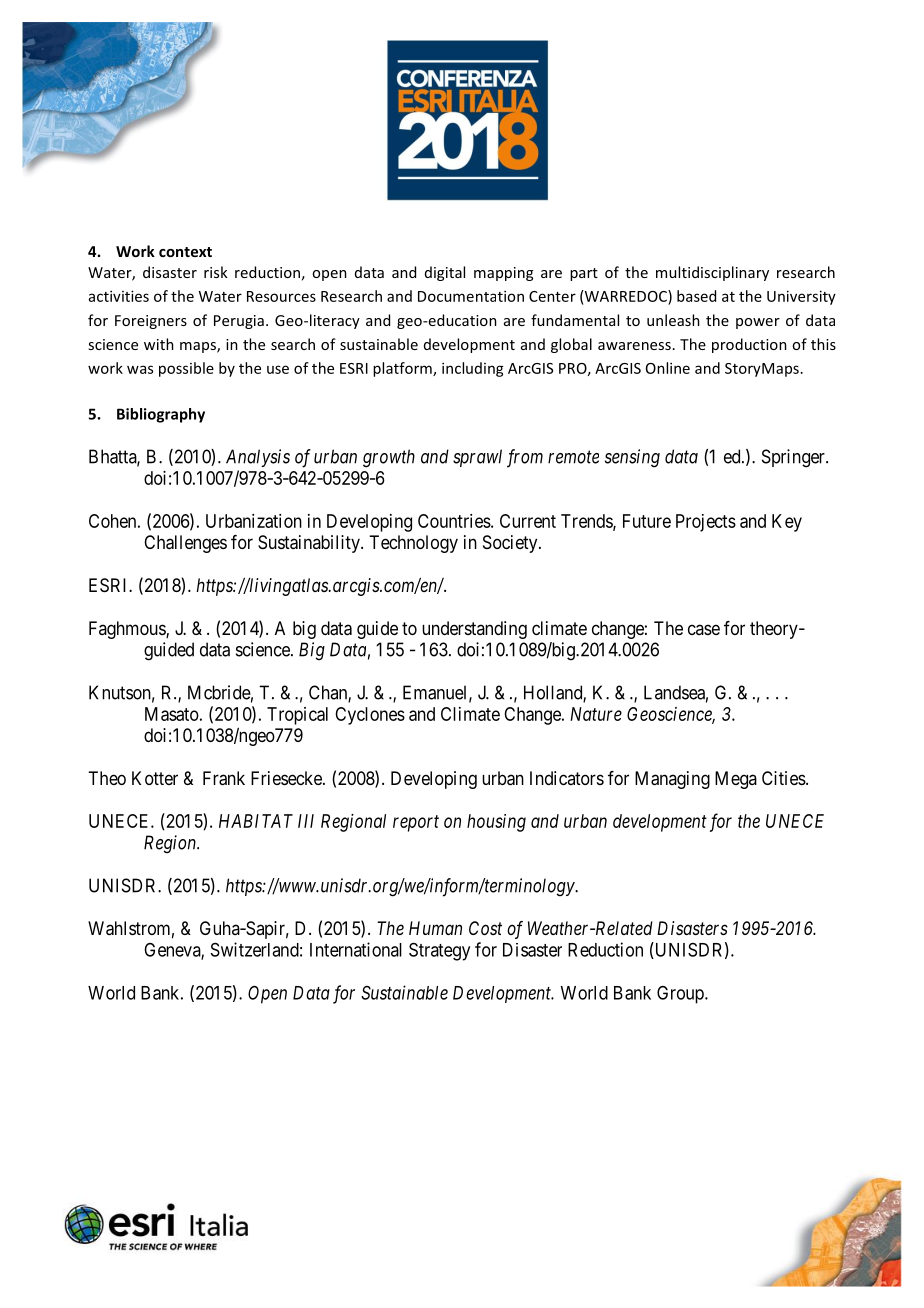  I want to click on Analysis, so click(258, 458).
